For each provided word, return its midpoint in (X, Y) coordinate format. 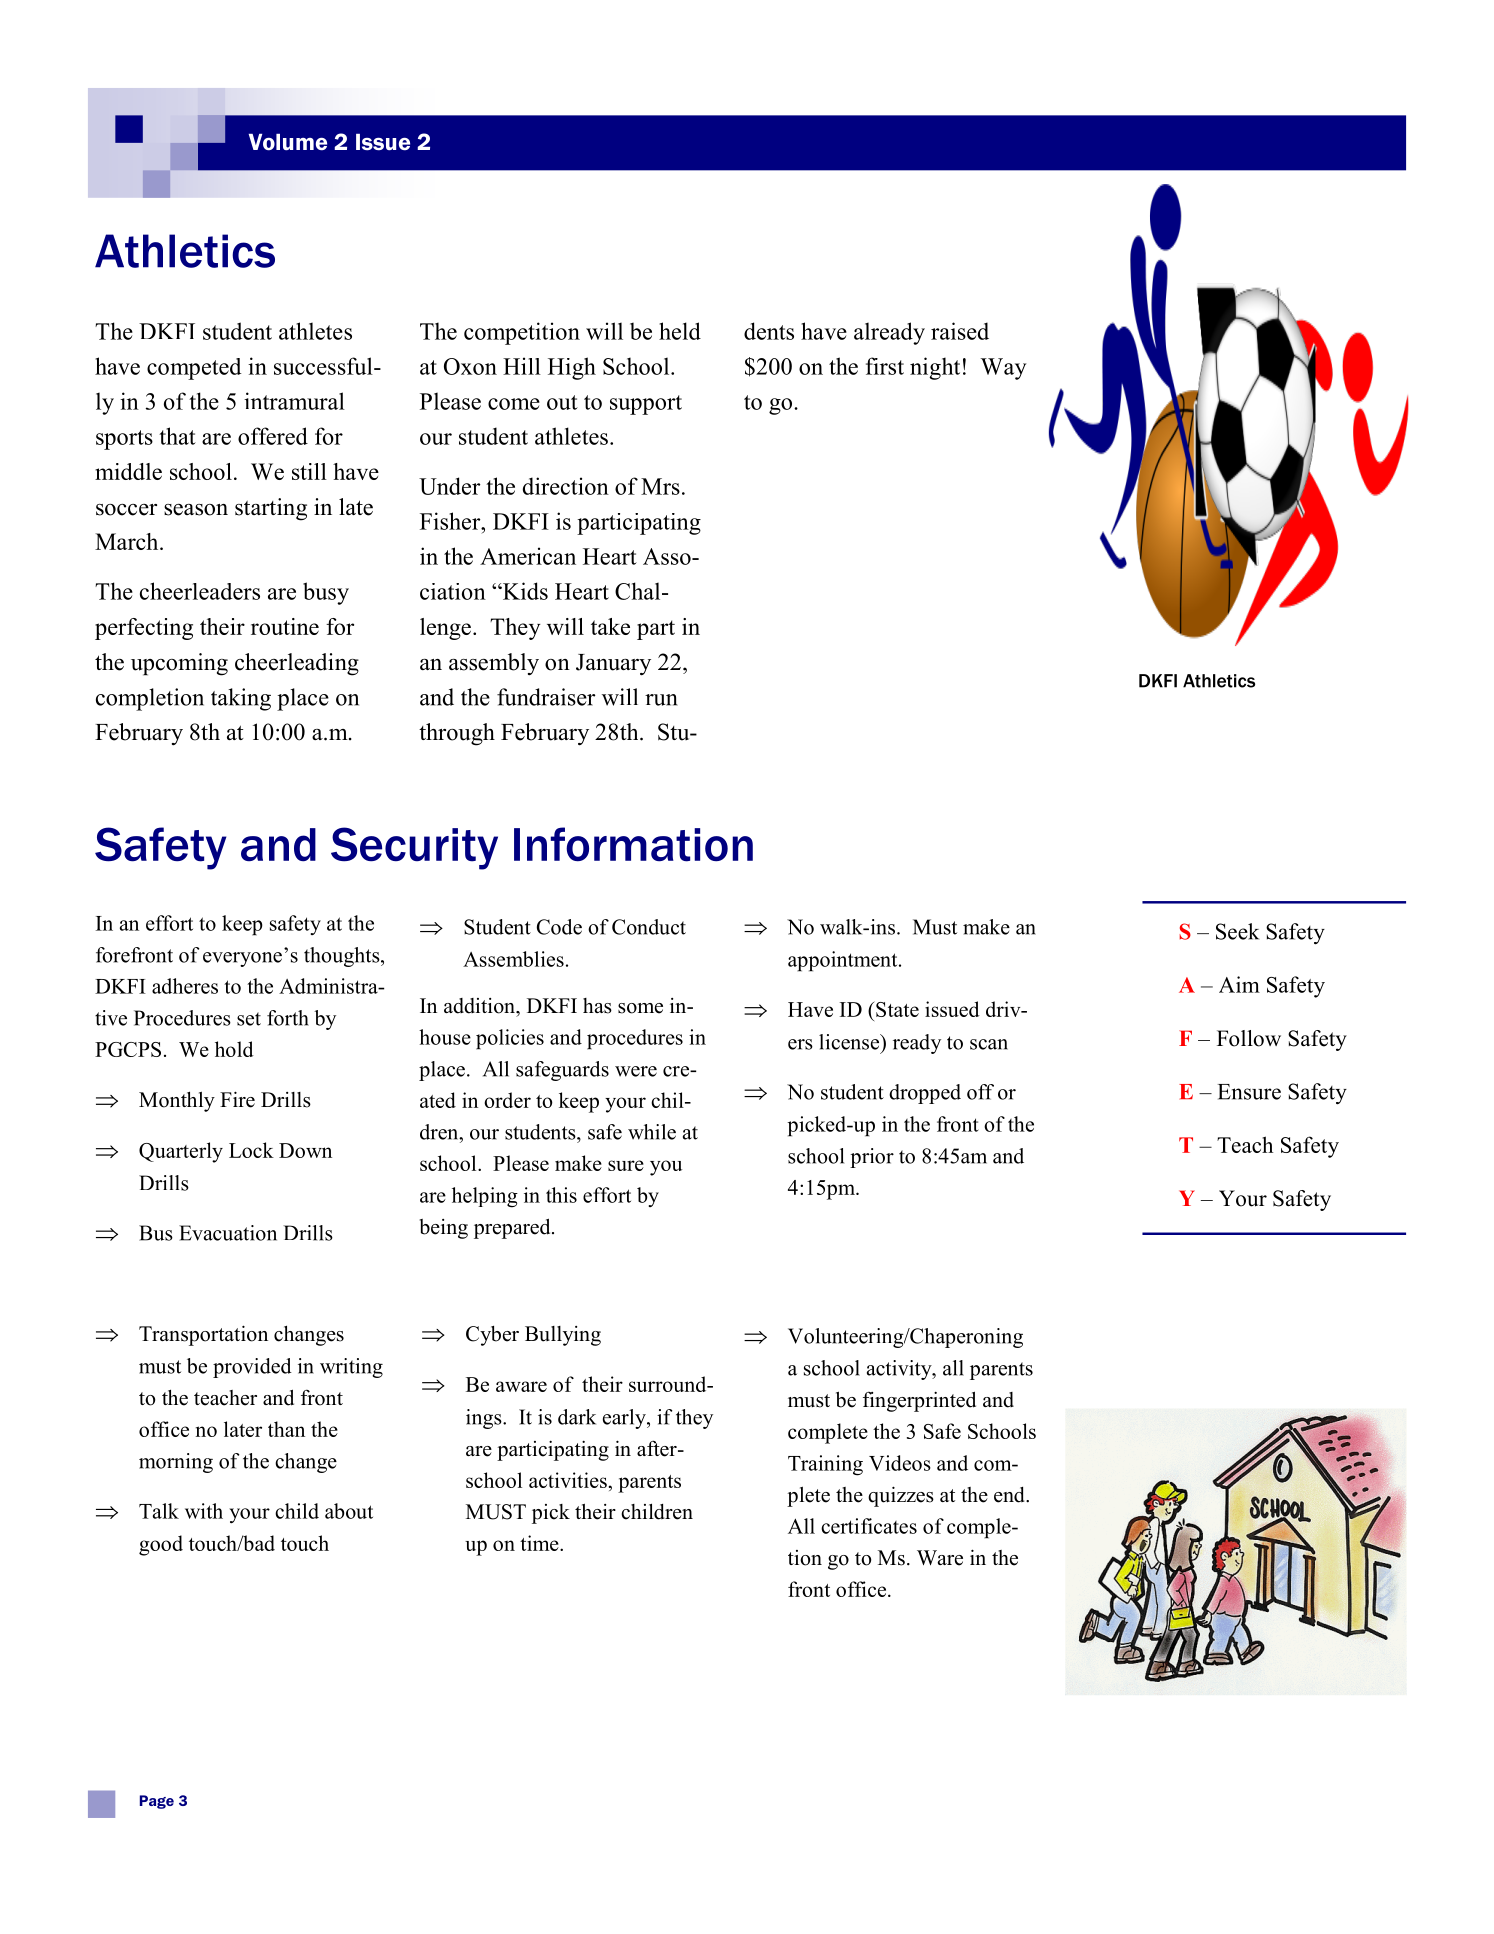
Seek (1237, 931)
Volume (288, 142)
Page (157, 1802)
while (652, 1132)
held (680, 331)
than (286, 1429)
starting (271, 509)
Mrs (660, 486)
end (1010, 1495)
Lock (251, 1150)
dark (577, 1417)
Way (1003, 369)
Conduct (649, 927)
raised (960, 331)
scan (989, 1044)
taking (241, 699)
